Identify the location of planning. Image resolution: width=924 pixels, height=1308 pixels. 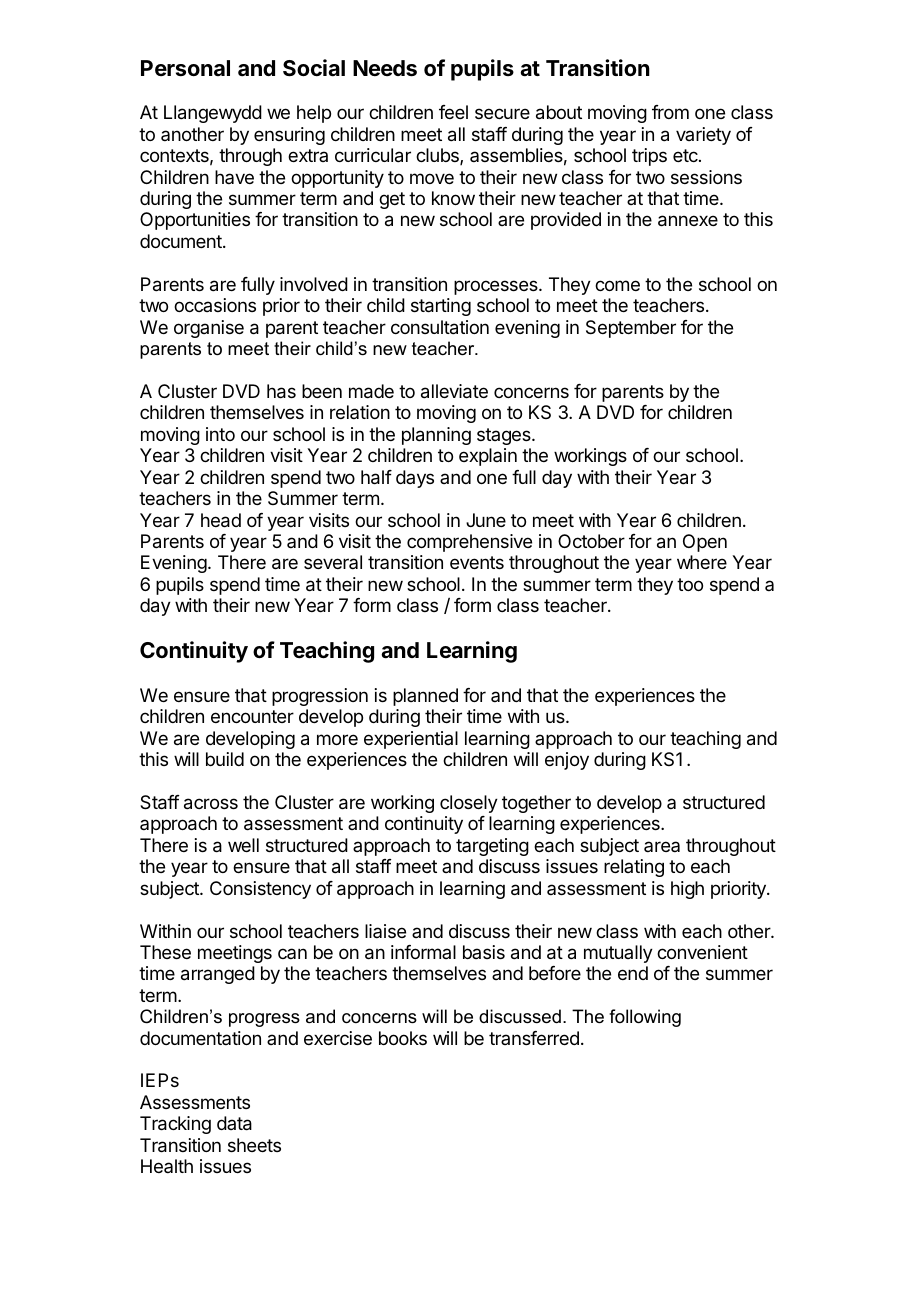
(436, 436).
